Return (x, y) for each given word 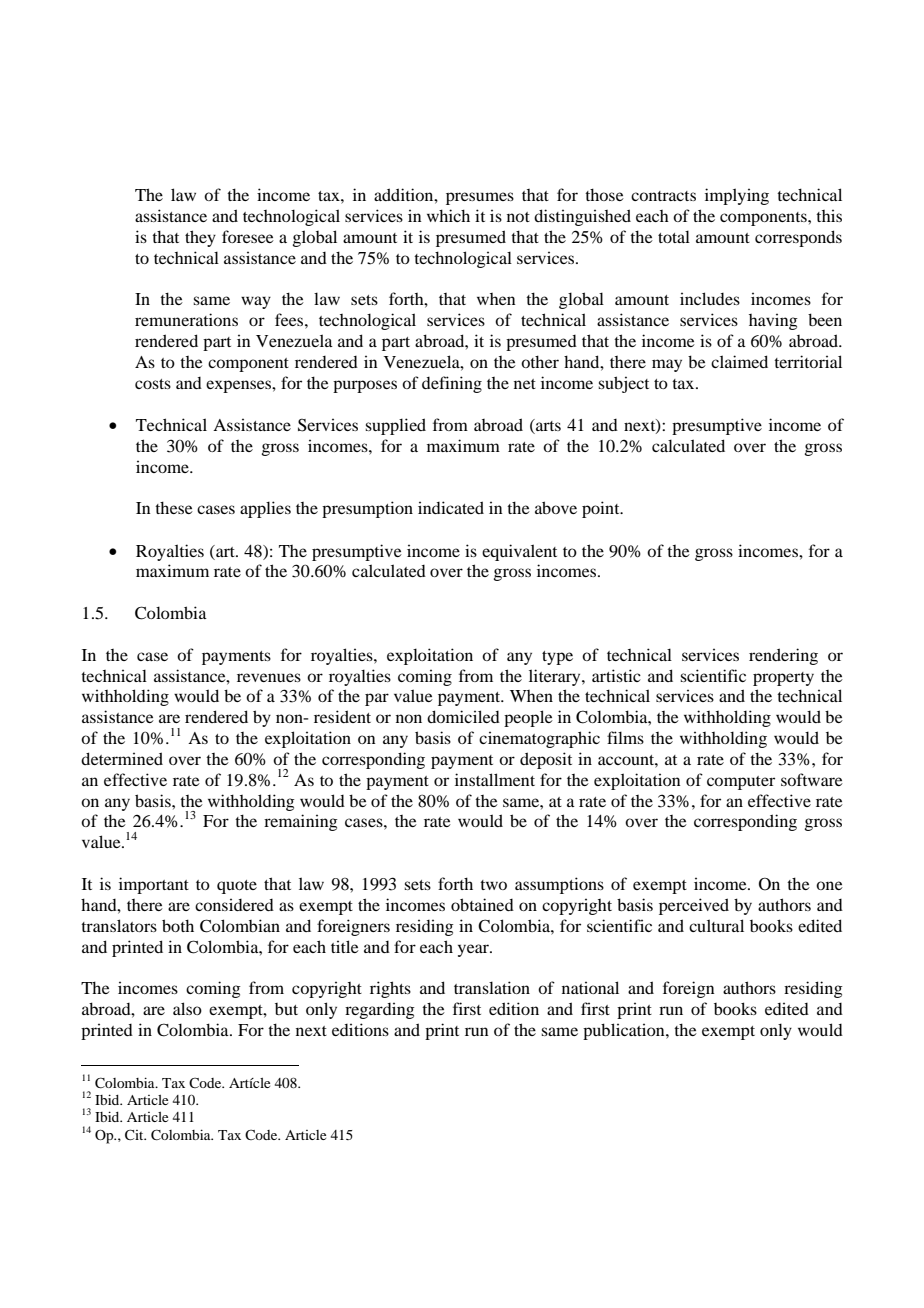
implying (737, 196)
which (448, 215)
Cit (135, 1134)
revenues (269, 677)
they (200, 238)
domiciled (463, 716)
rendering (783, 656)
